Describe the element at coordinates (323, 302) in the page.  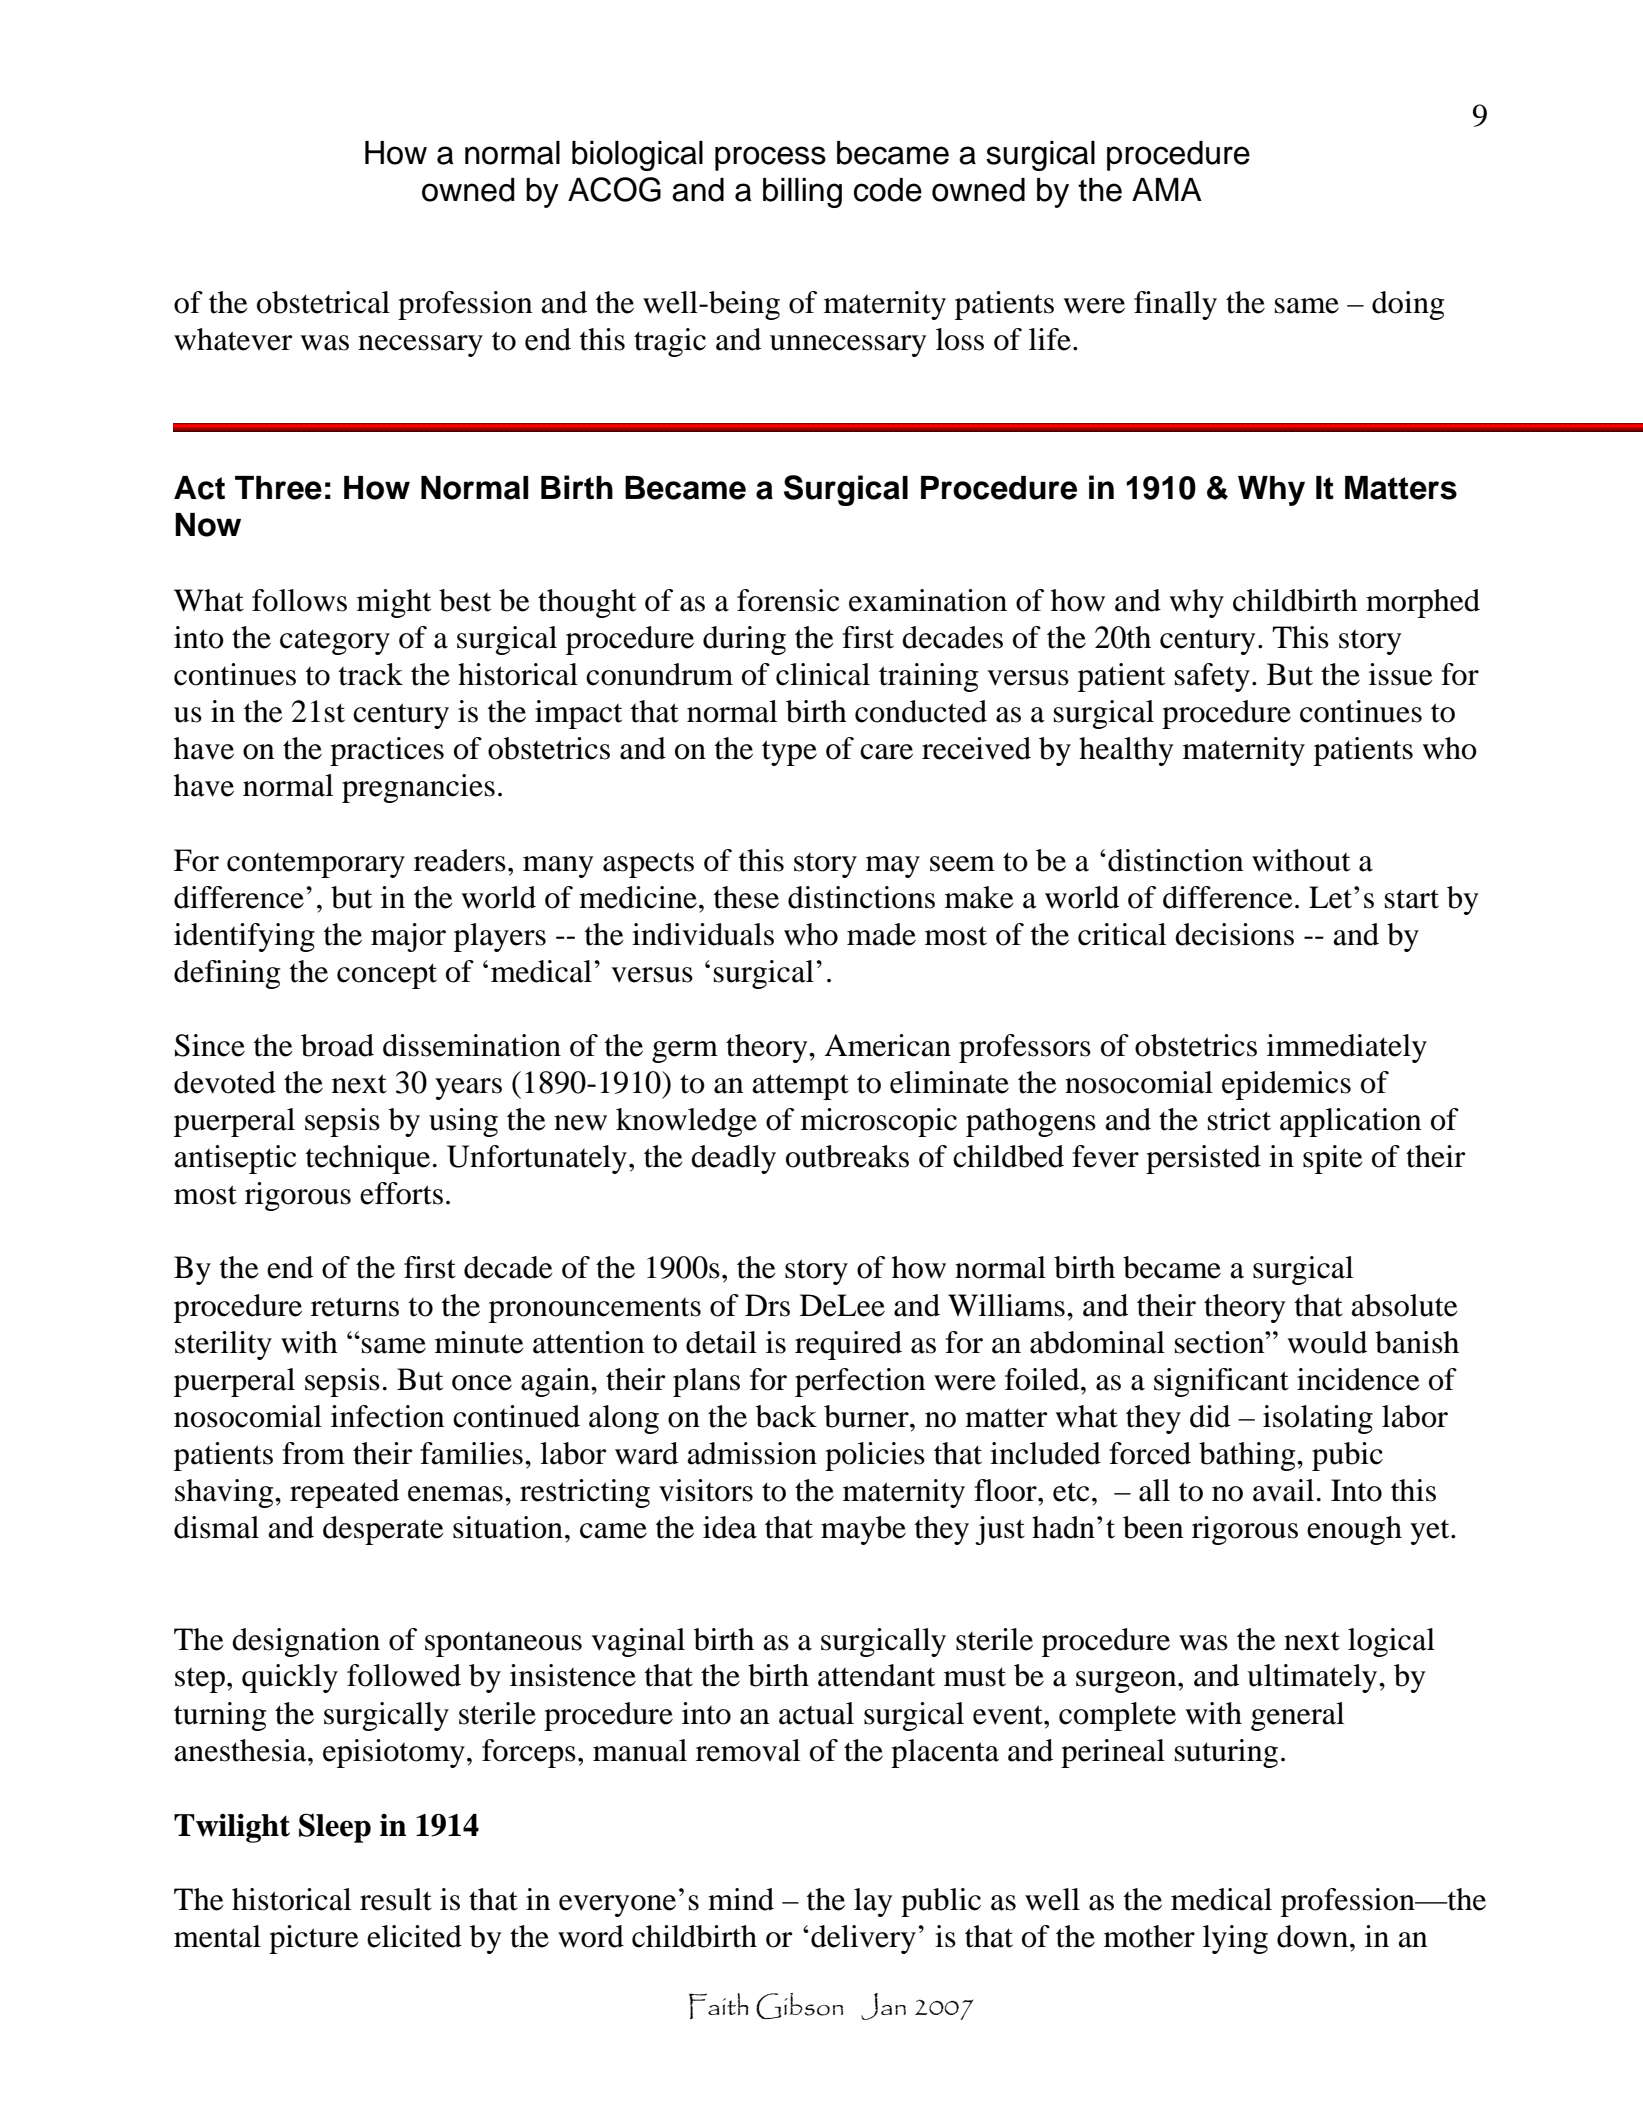
I see `obstetrical` at that location.
